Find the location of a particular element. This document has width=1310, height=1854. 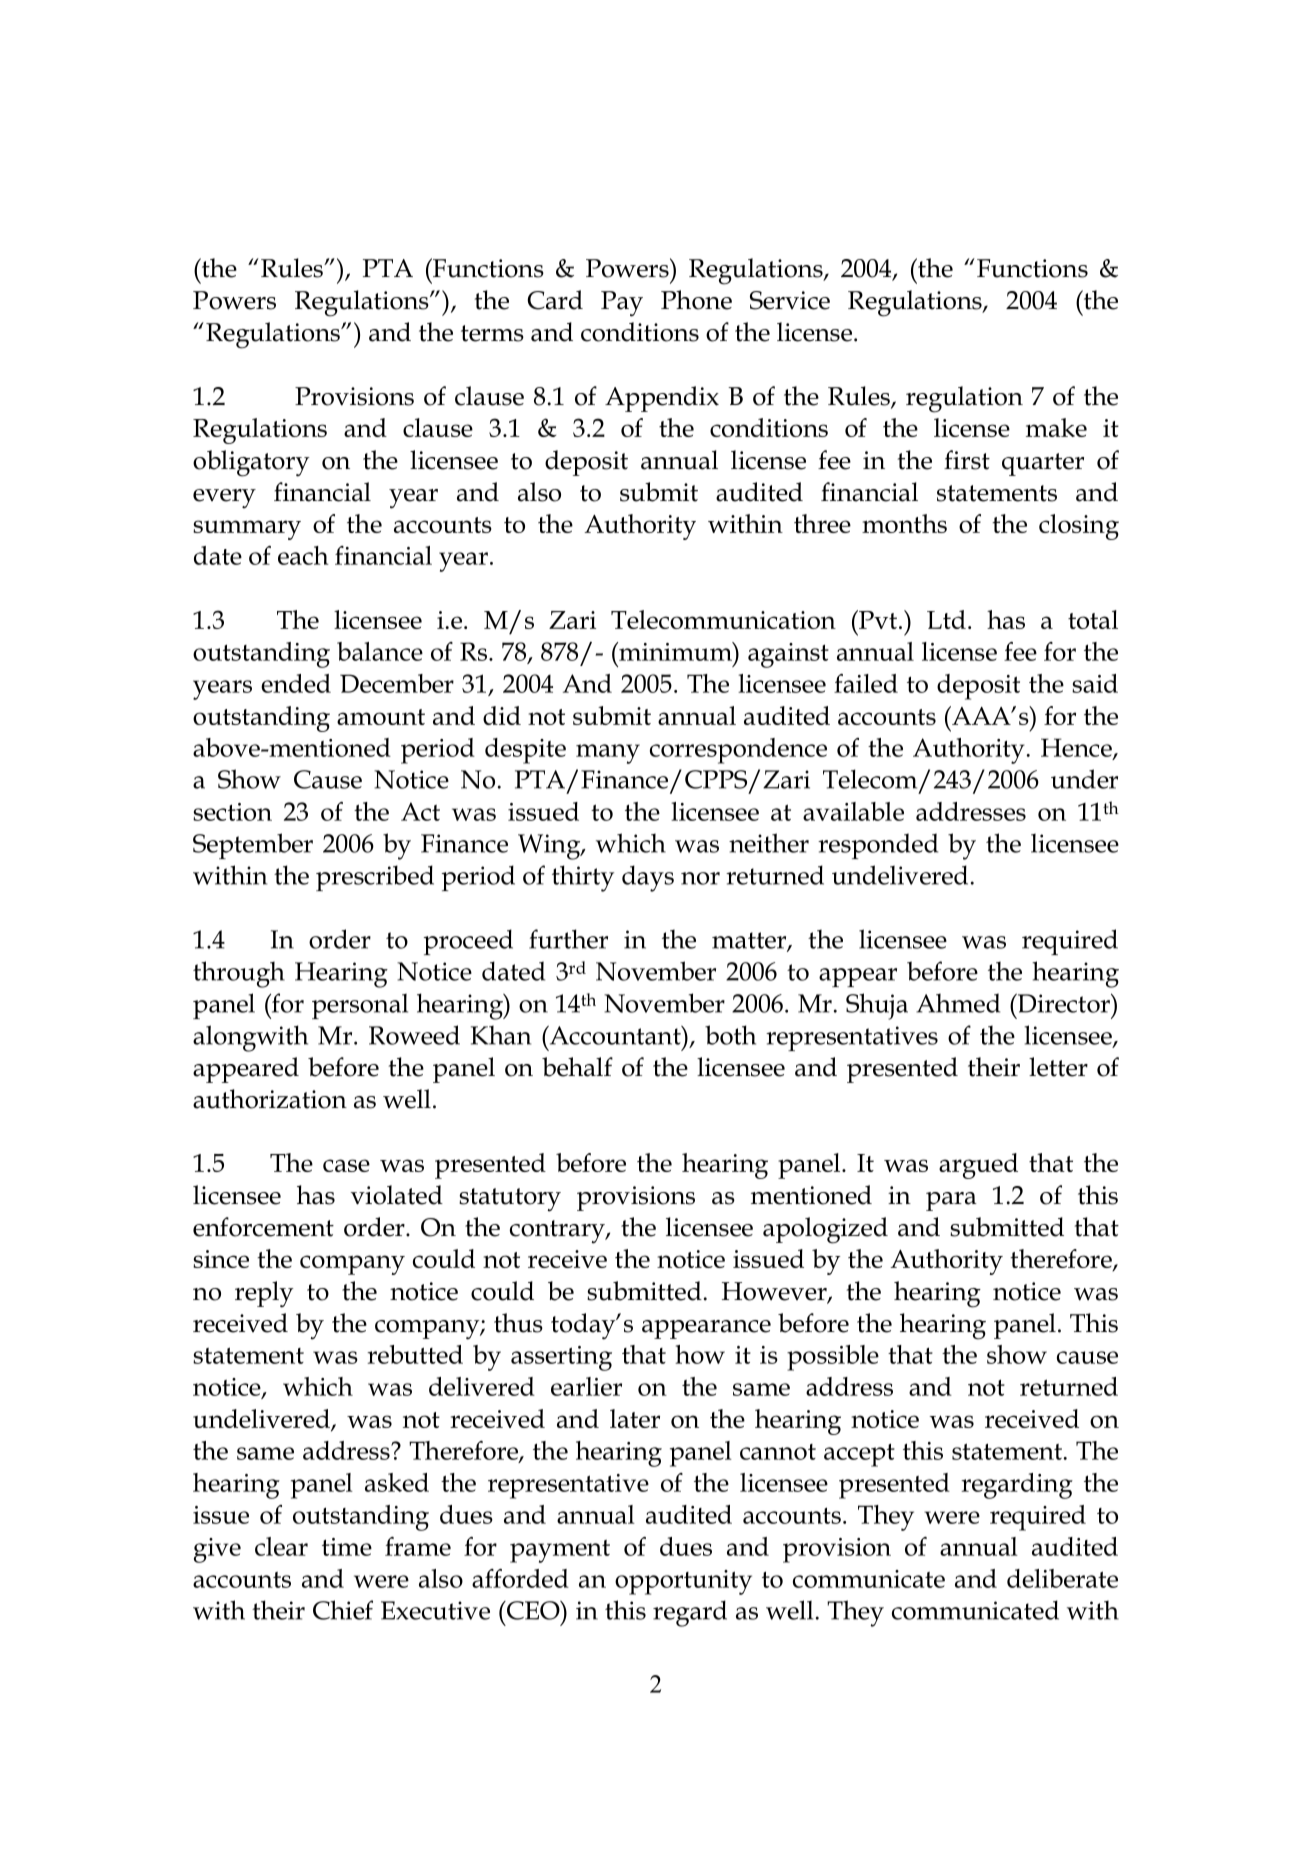

Phone is located at coordinates (696, 300).
